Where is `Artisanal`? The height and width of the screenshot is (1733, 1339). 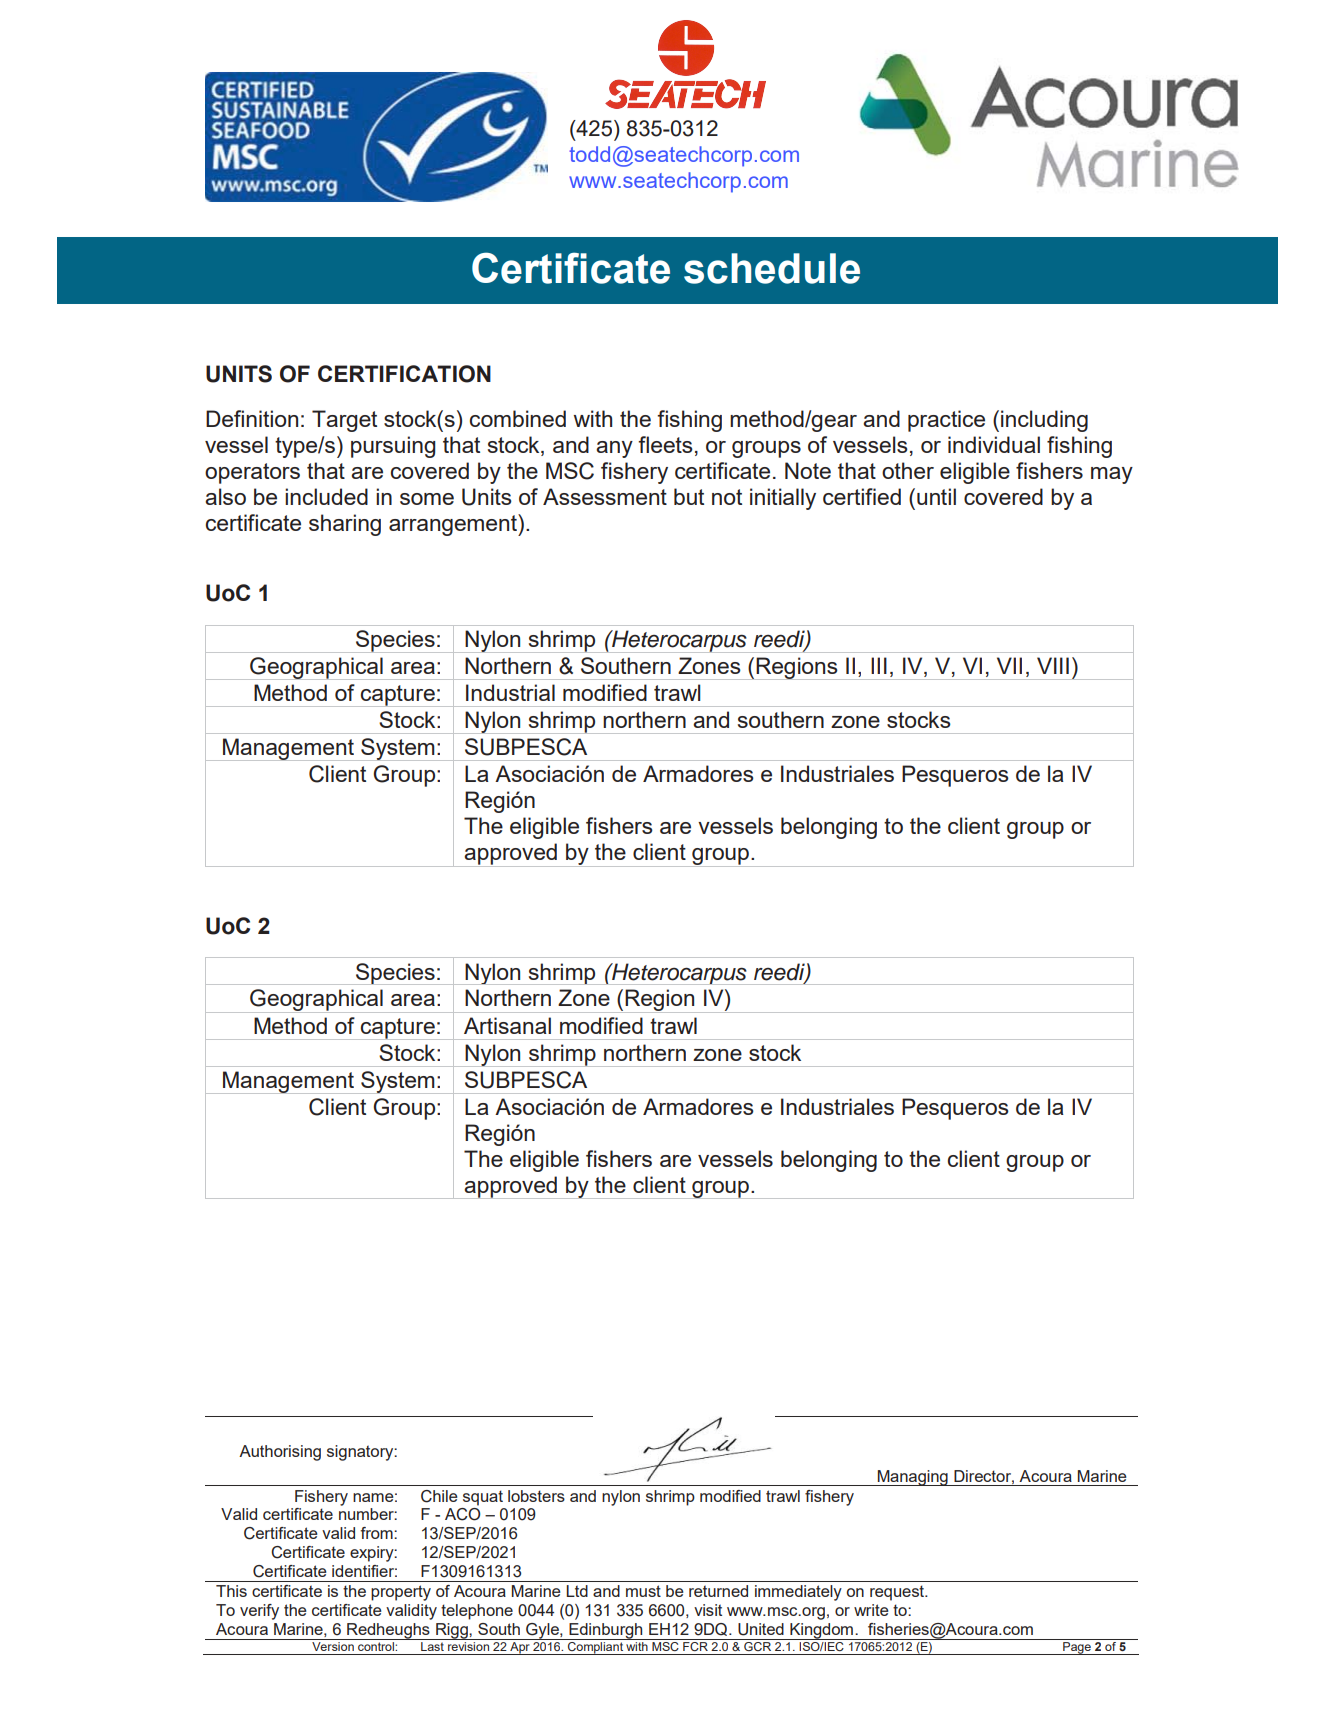
Artisanal is located at coordinates (507, 1025).
